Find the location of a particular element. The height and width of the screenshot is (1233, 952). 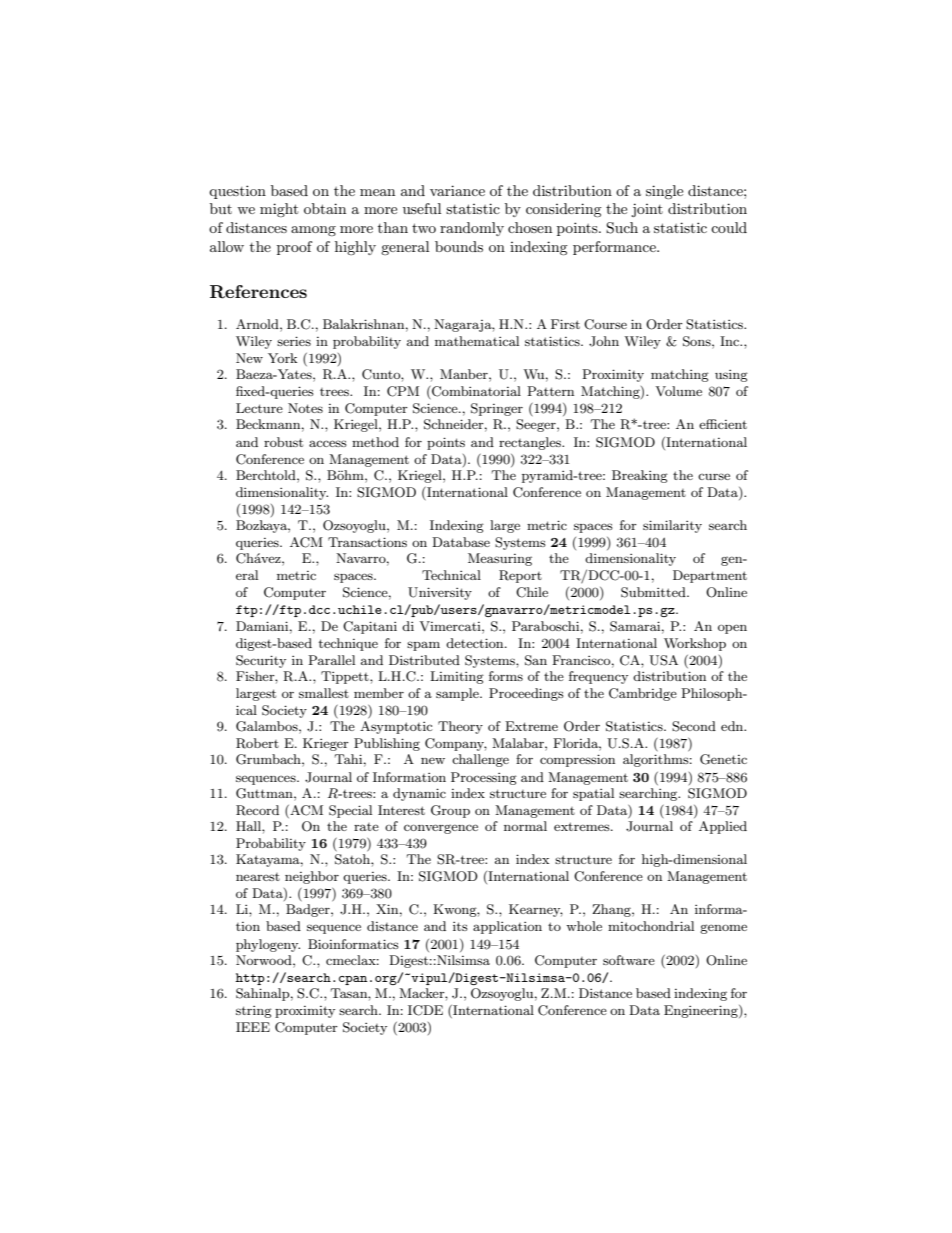

might is located at coordinates (279, 210).
